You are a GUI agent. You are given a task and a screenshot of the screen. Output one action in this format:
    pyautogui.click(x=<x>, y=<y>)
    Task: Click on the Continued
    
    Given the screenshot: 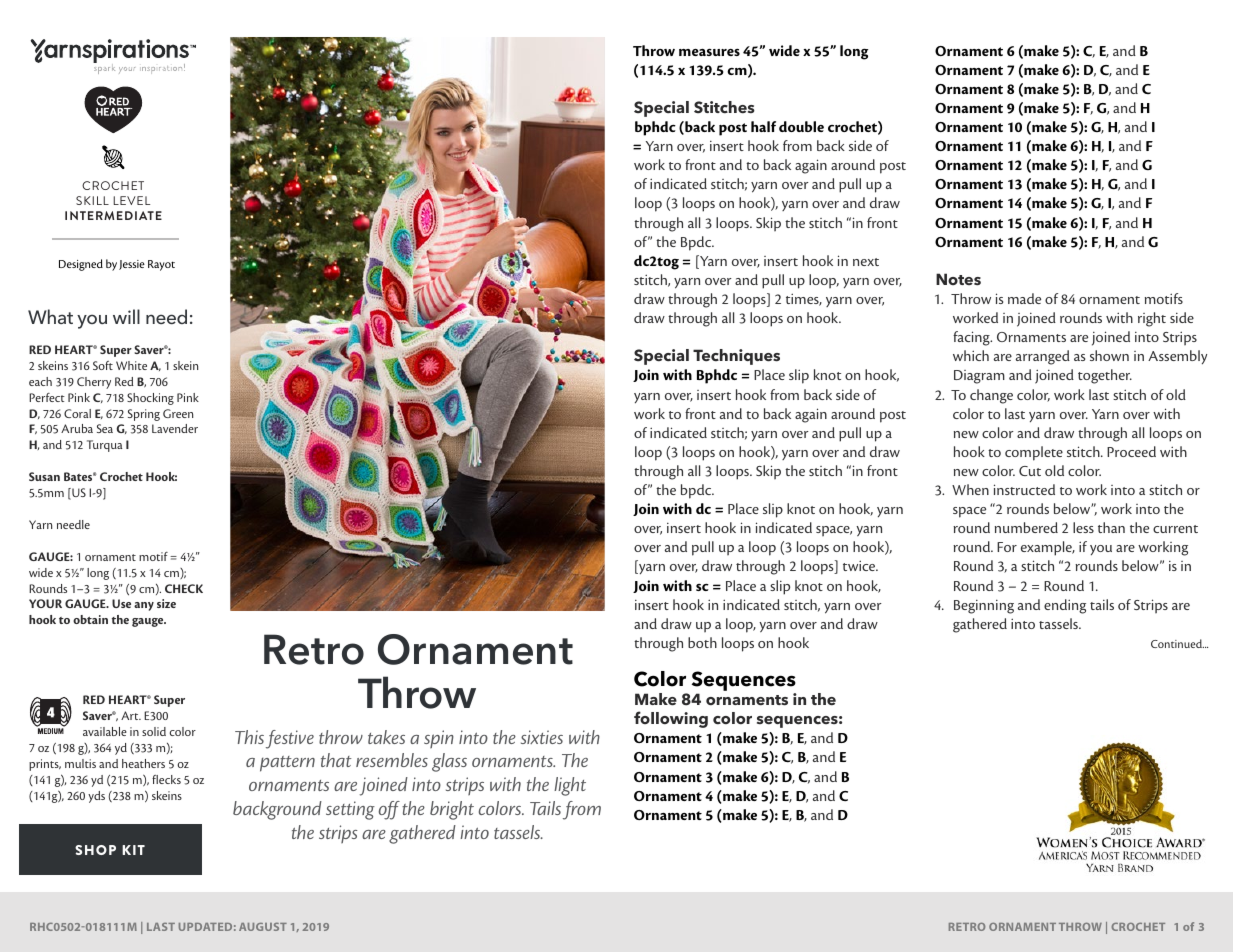 What is the action you would take?
    pyautogui.click(x=1177, y=643)
